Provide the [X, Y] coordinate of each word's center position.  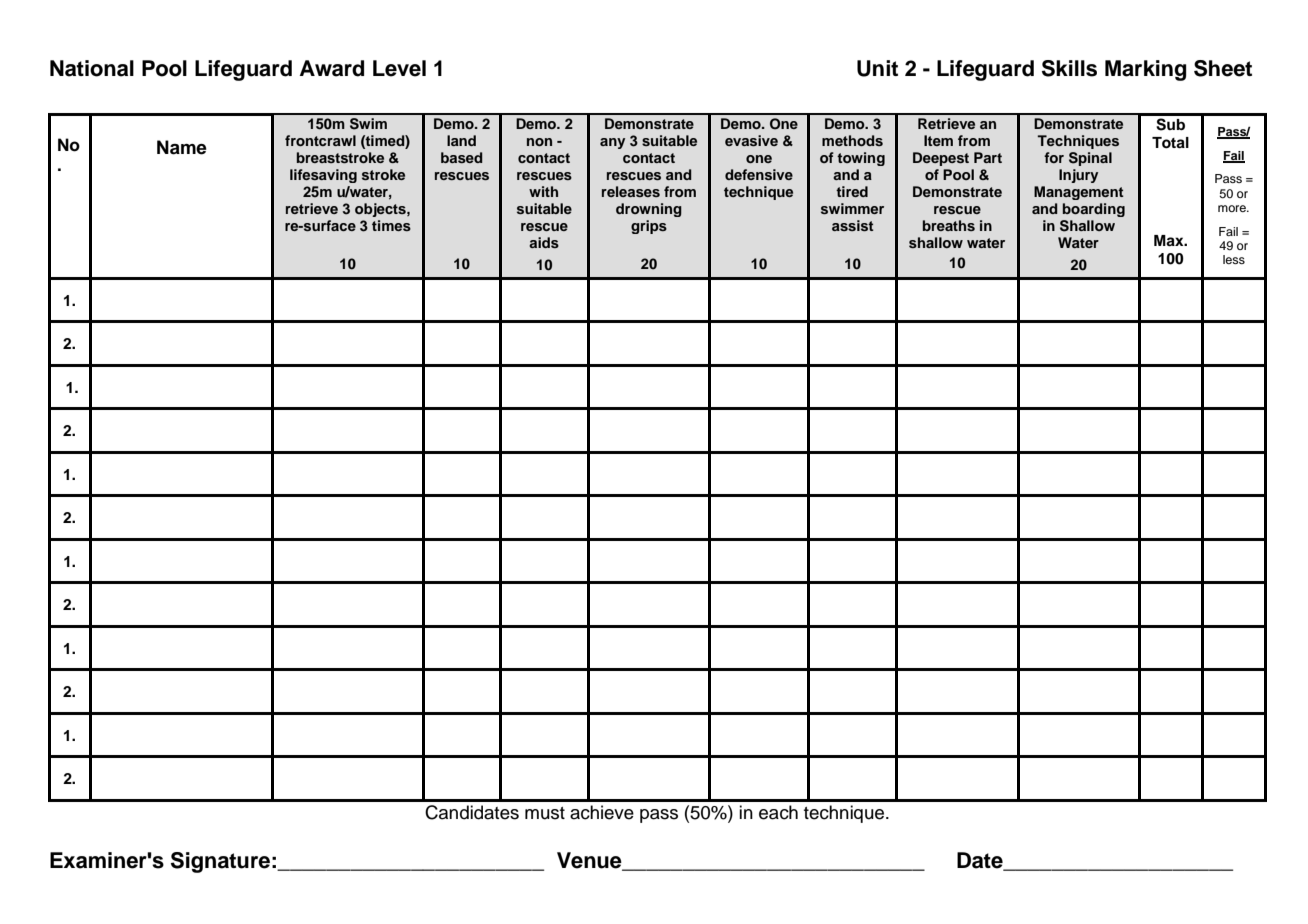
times [391, 225]
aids [544, 242]
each [778, 812]
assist [853, 225]
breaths [949, 225]
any [612, 143]
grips [649, 227]
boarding [1094, 210]
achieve [602, 812]
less [1234, 259]
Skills [1069, 68]
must [545, 813]
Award [332, 68]
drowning [649, 210]
